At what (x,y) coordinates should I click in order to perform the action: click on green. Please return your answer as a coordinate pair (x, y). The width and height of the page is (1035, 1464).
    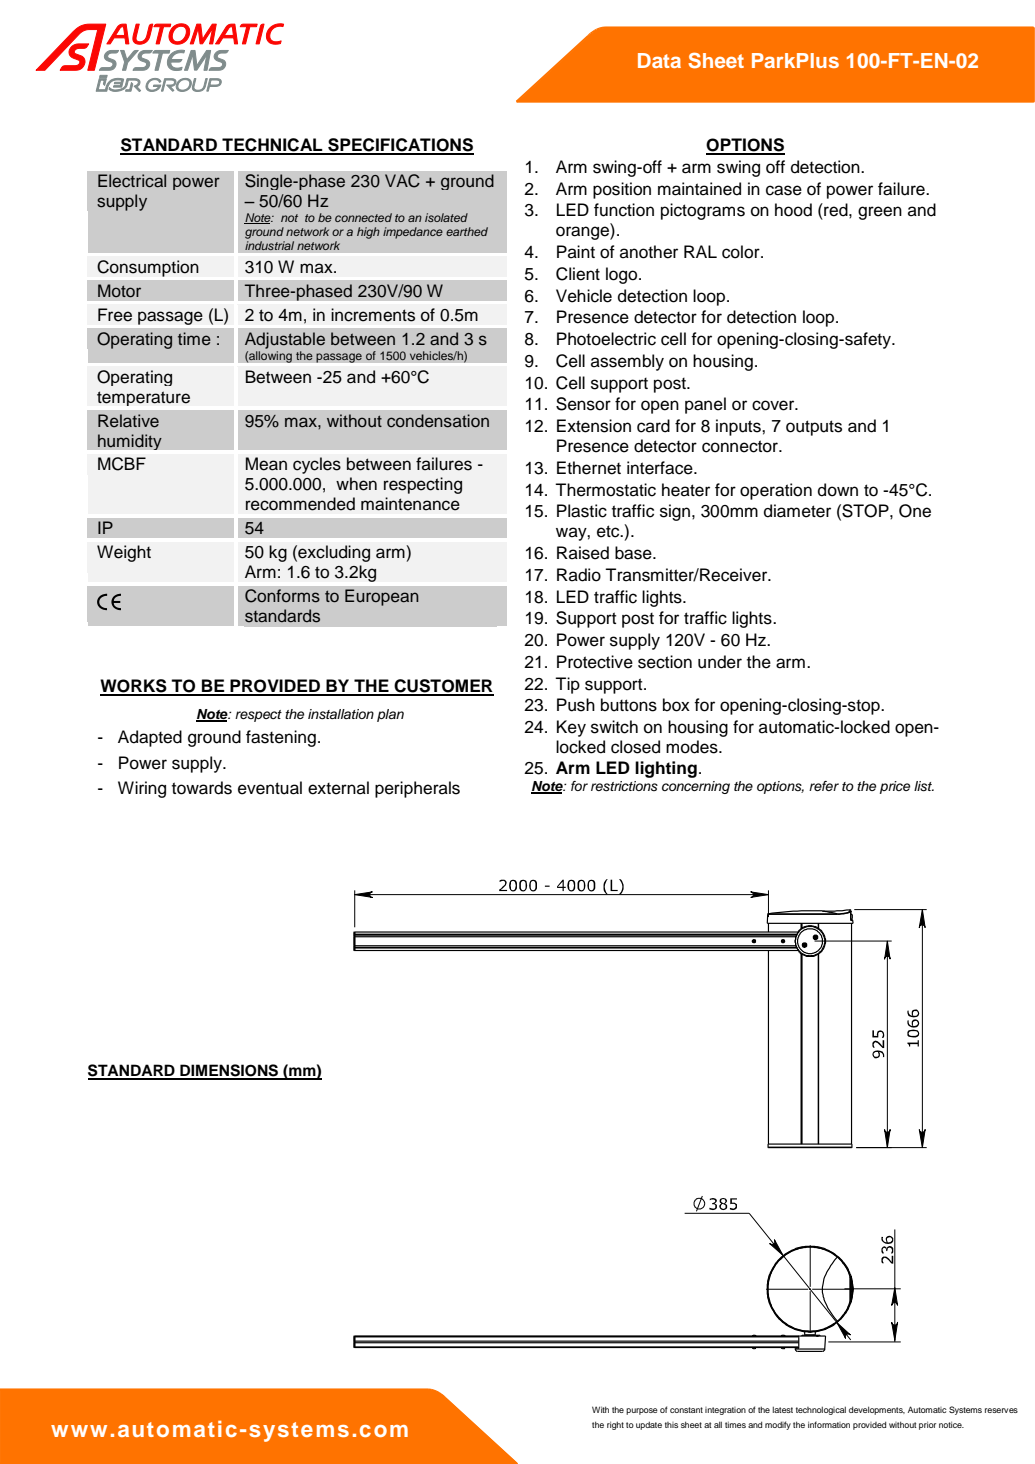
    Looking at the image, I should click on (880, 213).
